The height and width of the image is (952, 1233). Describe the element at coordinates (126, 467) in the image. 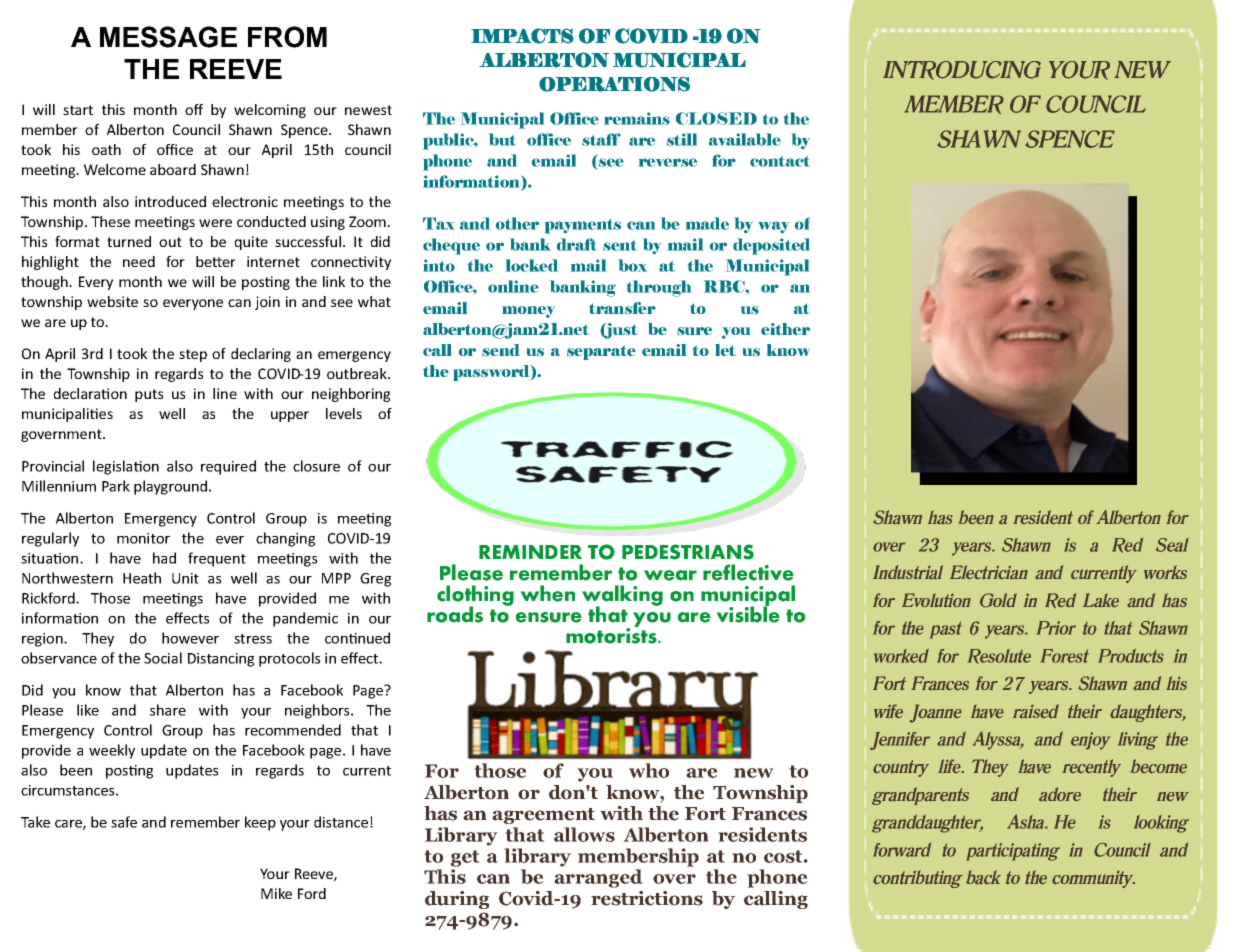

I see `legislation` at that location.
